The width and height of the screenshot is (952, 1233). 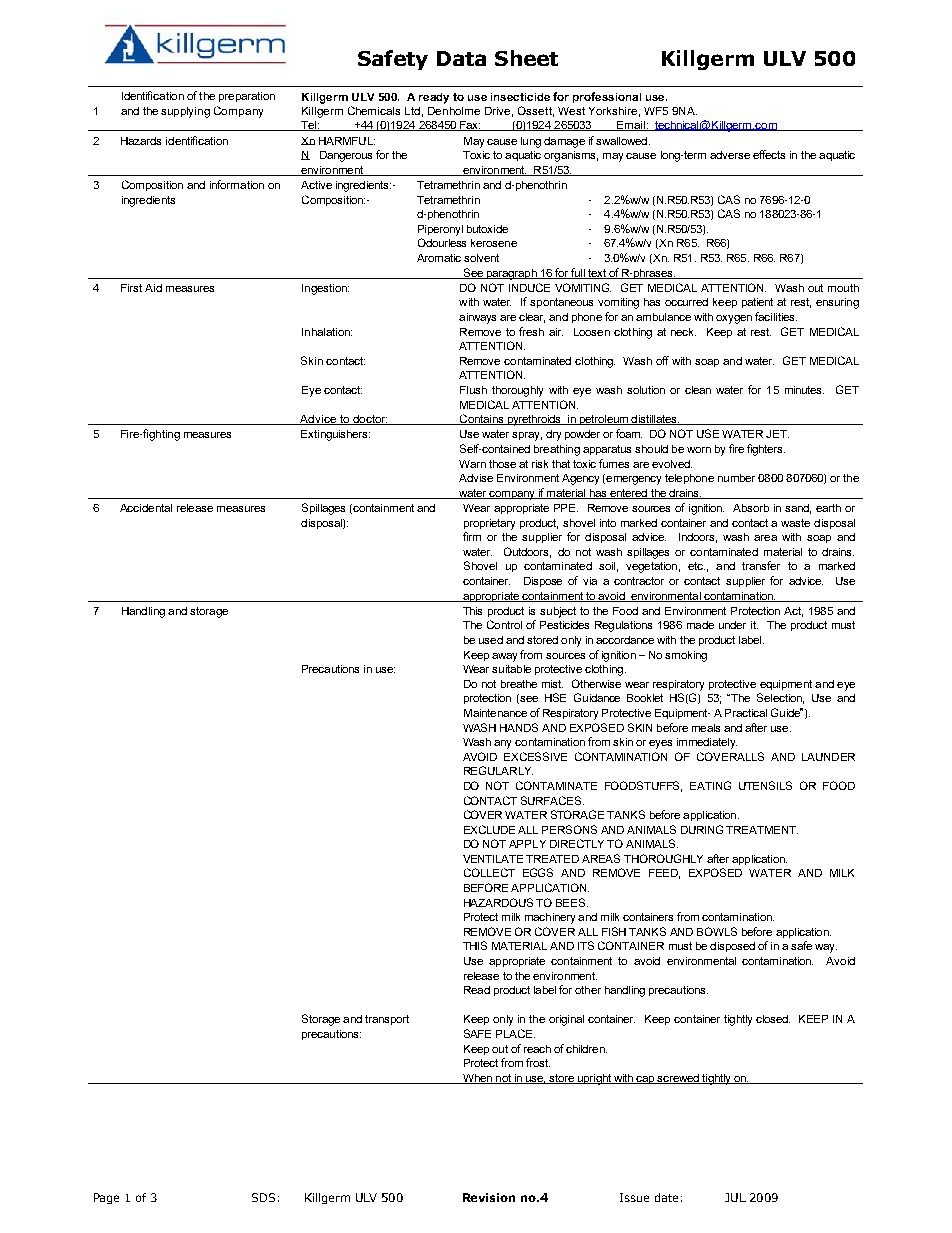 I want to click on SDS, so click(x=263, y=1197).
